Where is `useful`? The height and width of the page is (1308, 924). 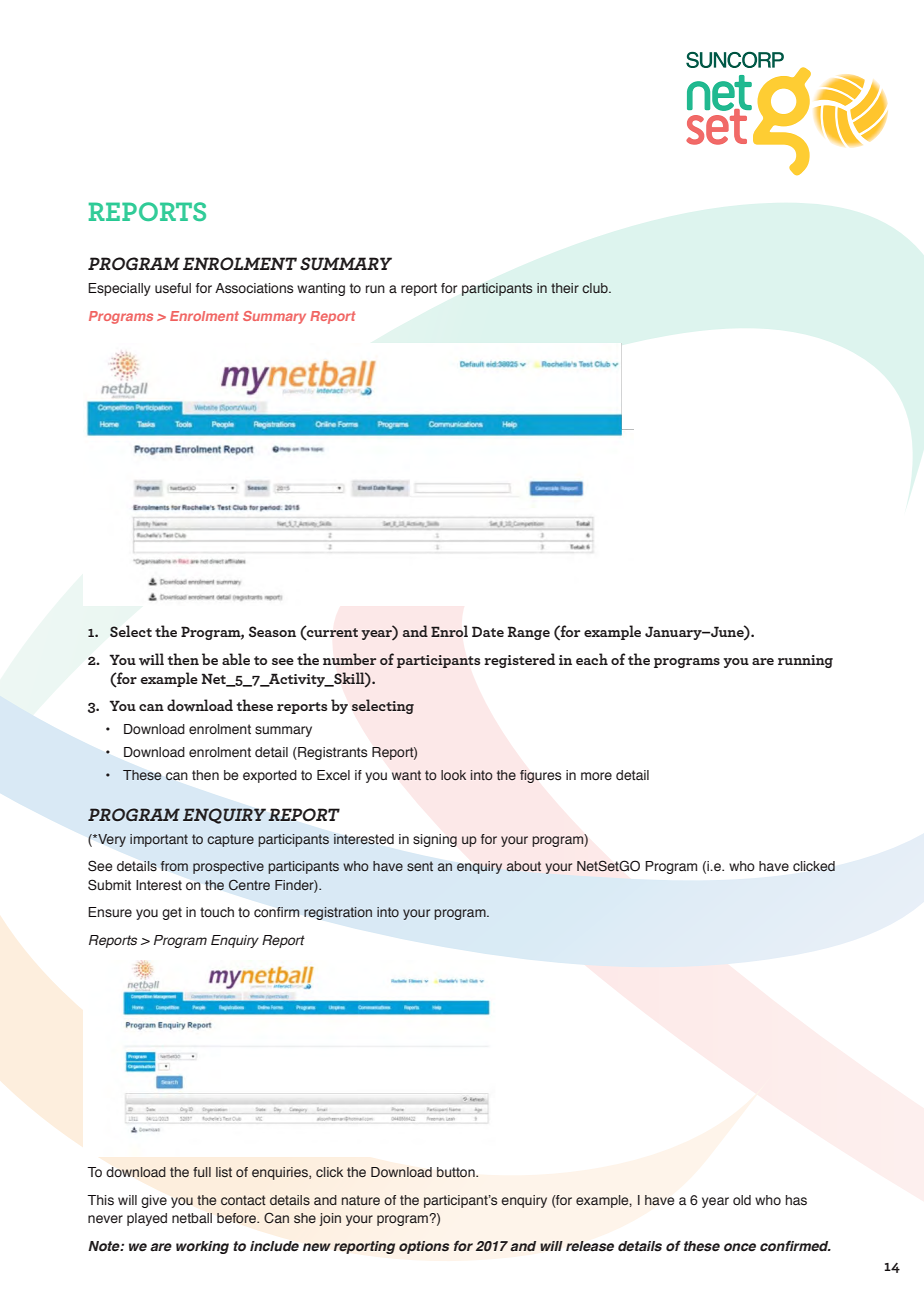
useful is located at coordinates (173, 288).
